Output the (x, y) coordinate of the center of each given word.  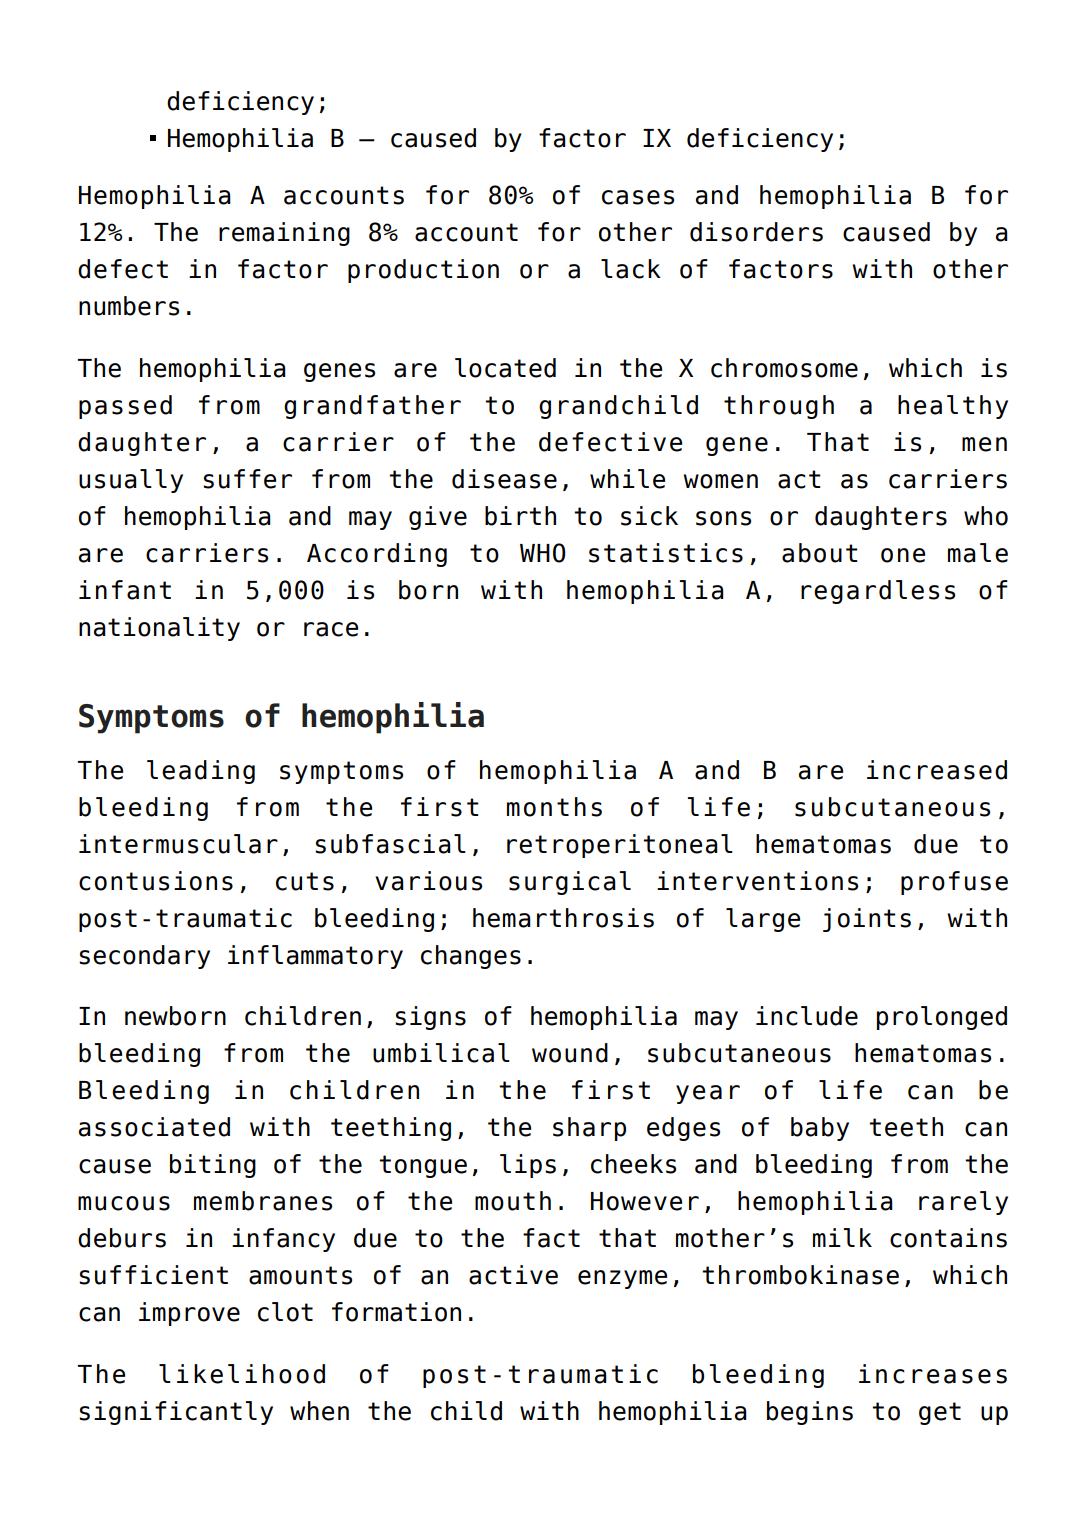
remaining (284, 234)
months (554, 807)
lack (631, 269)
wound (570, 1053)
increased (937, 770)
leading (201, 772)
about (820, 553)
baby (820, 1129)
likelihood (242, 1374)
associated (154, 1127)
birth (520, 516)
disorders (756, 232)
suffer (247, 479)
